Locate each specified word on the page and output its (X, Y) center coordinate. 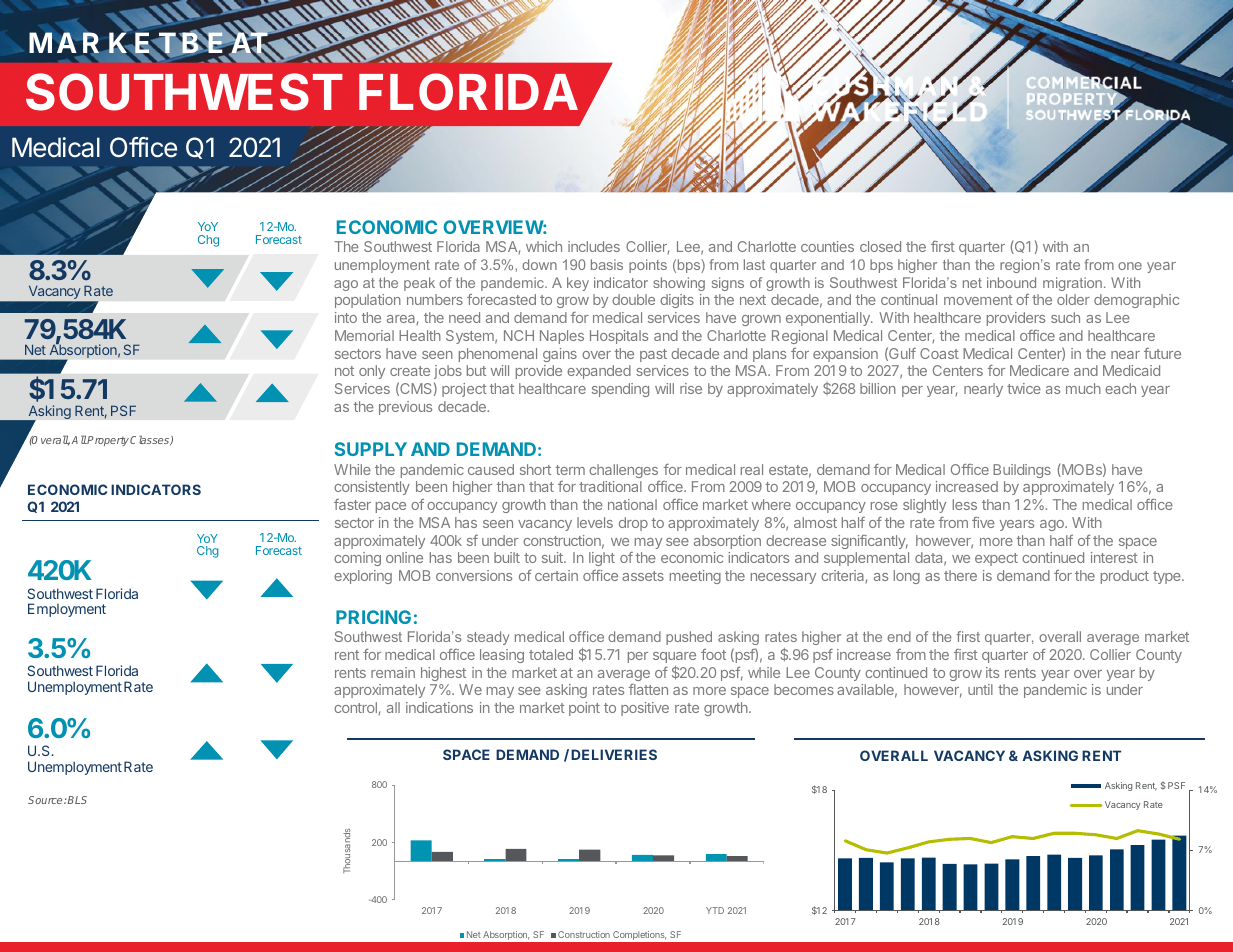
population (368, 301)
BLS (77, 800)
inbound (1011, 282)
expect (996, 559)
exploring (363, 577)
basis (607, 264)
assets (643, 576)
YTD (715, 910)
